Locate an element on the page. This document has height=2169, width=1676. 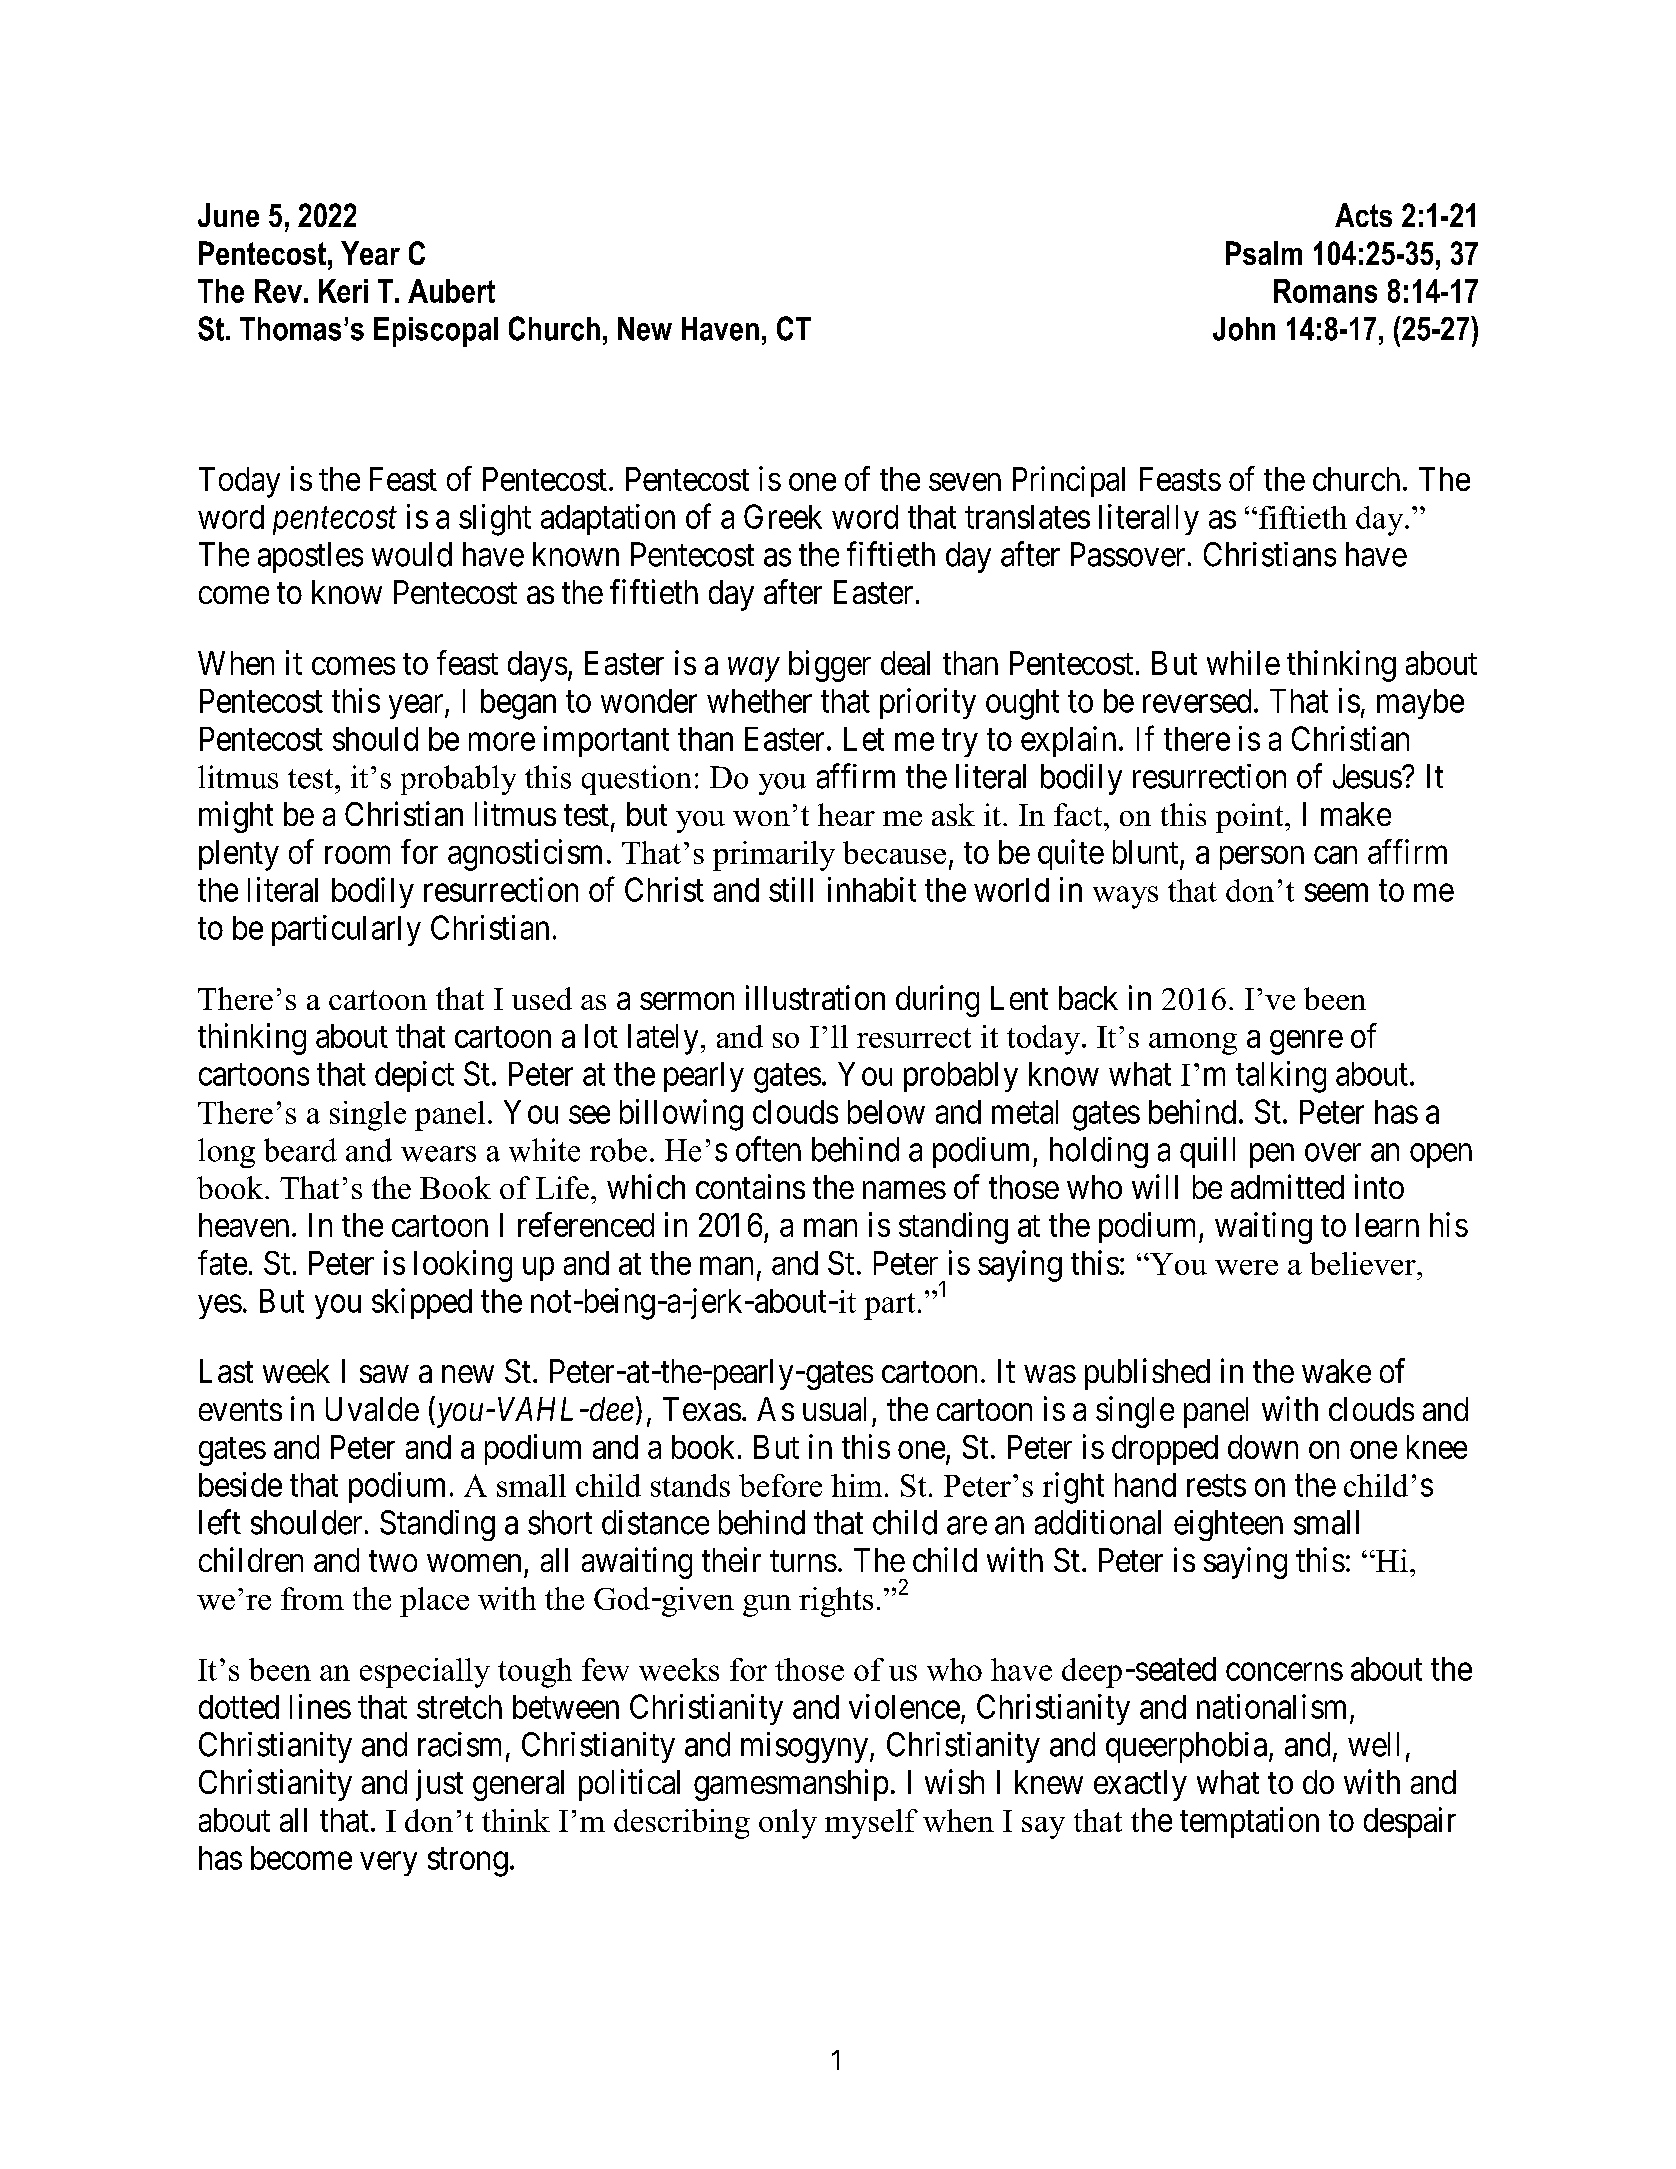
seven is located at coordinates (965, 482).
